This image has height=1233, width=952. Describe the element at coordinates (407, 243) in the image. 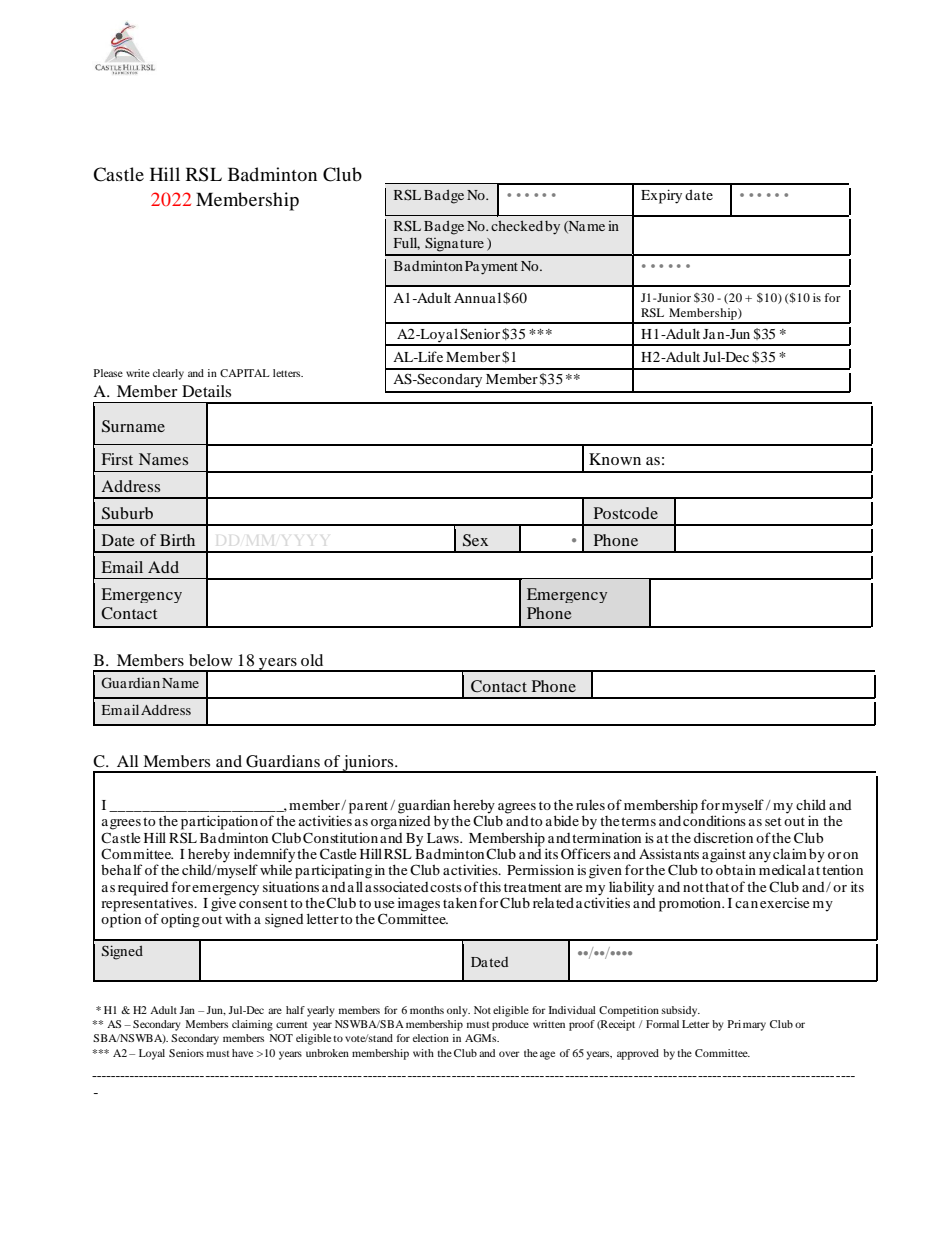

I see `Full` at that location.
